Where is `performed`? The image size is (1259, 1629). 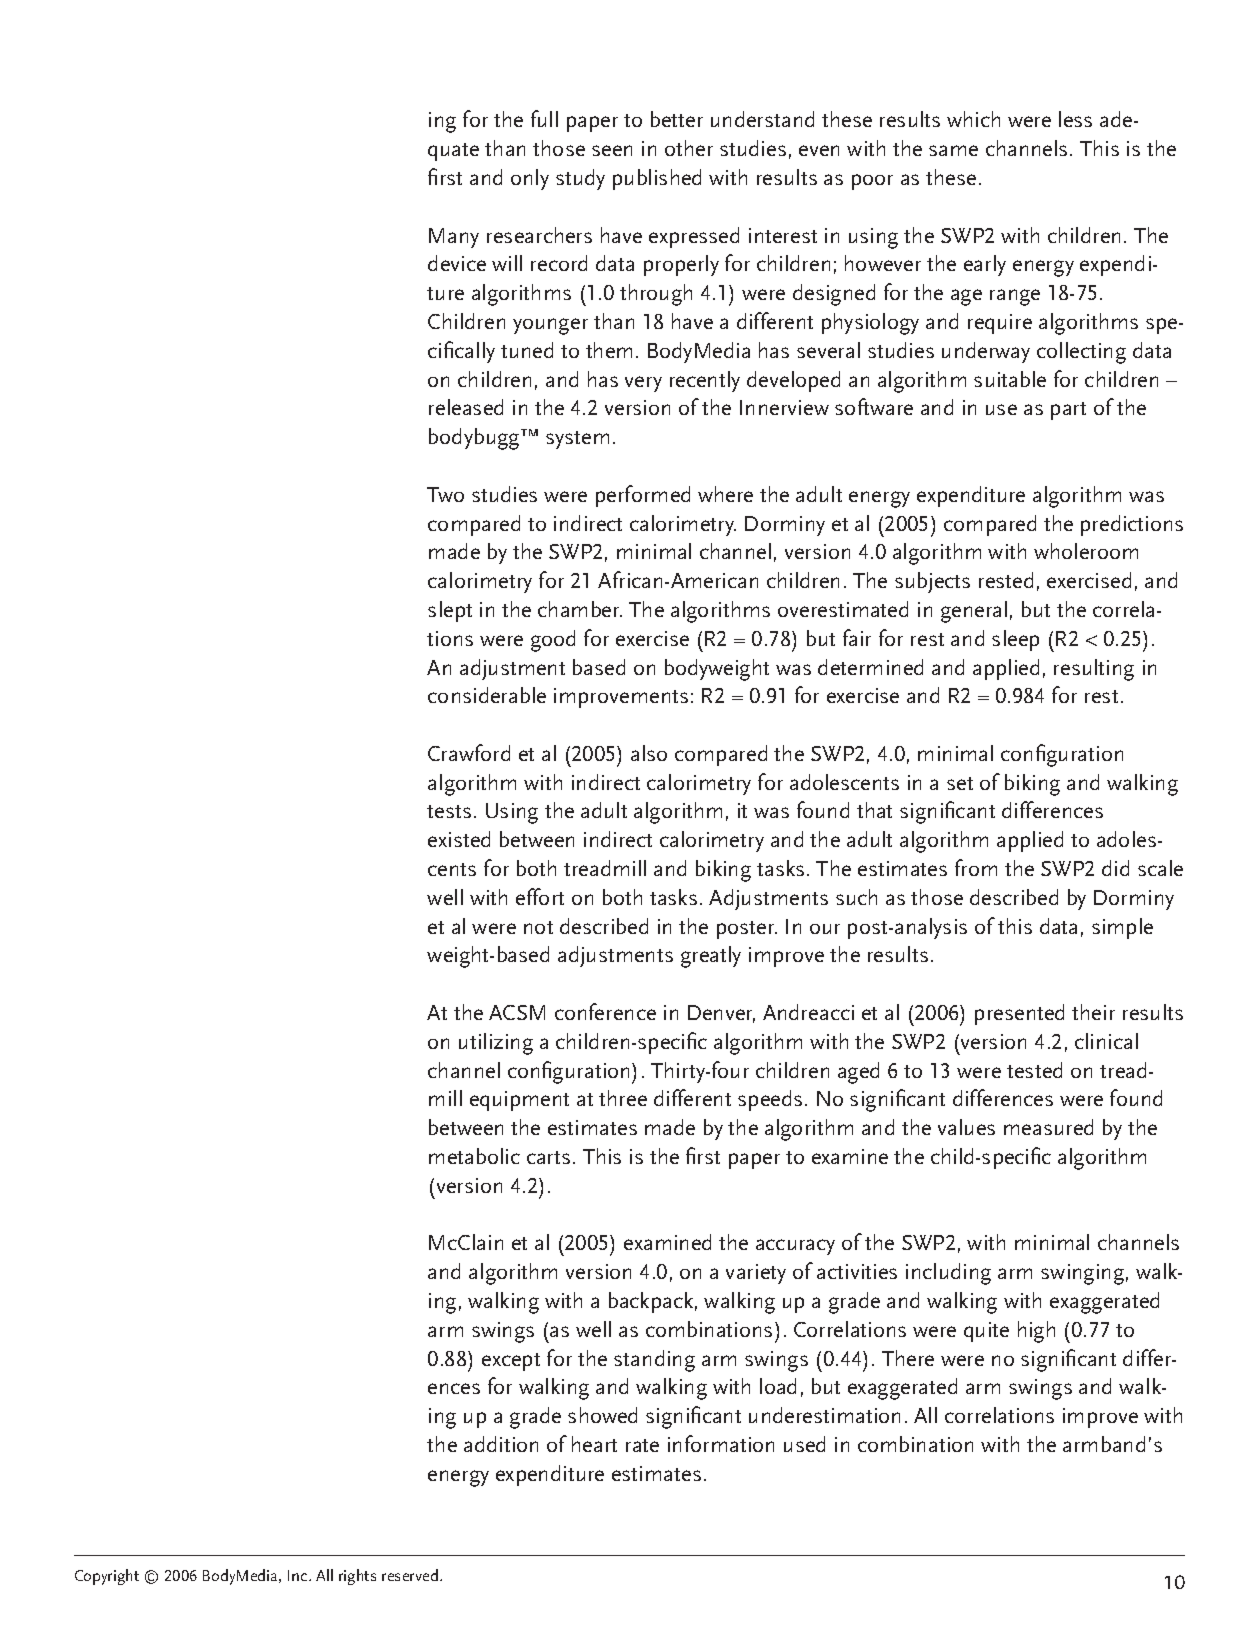
performed is located at coordinates (643, 496).
